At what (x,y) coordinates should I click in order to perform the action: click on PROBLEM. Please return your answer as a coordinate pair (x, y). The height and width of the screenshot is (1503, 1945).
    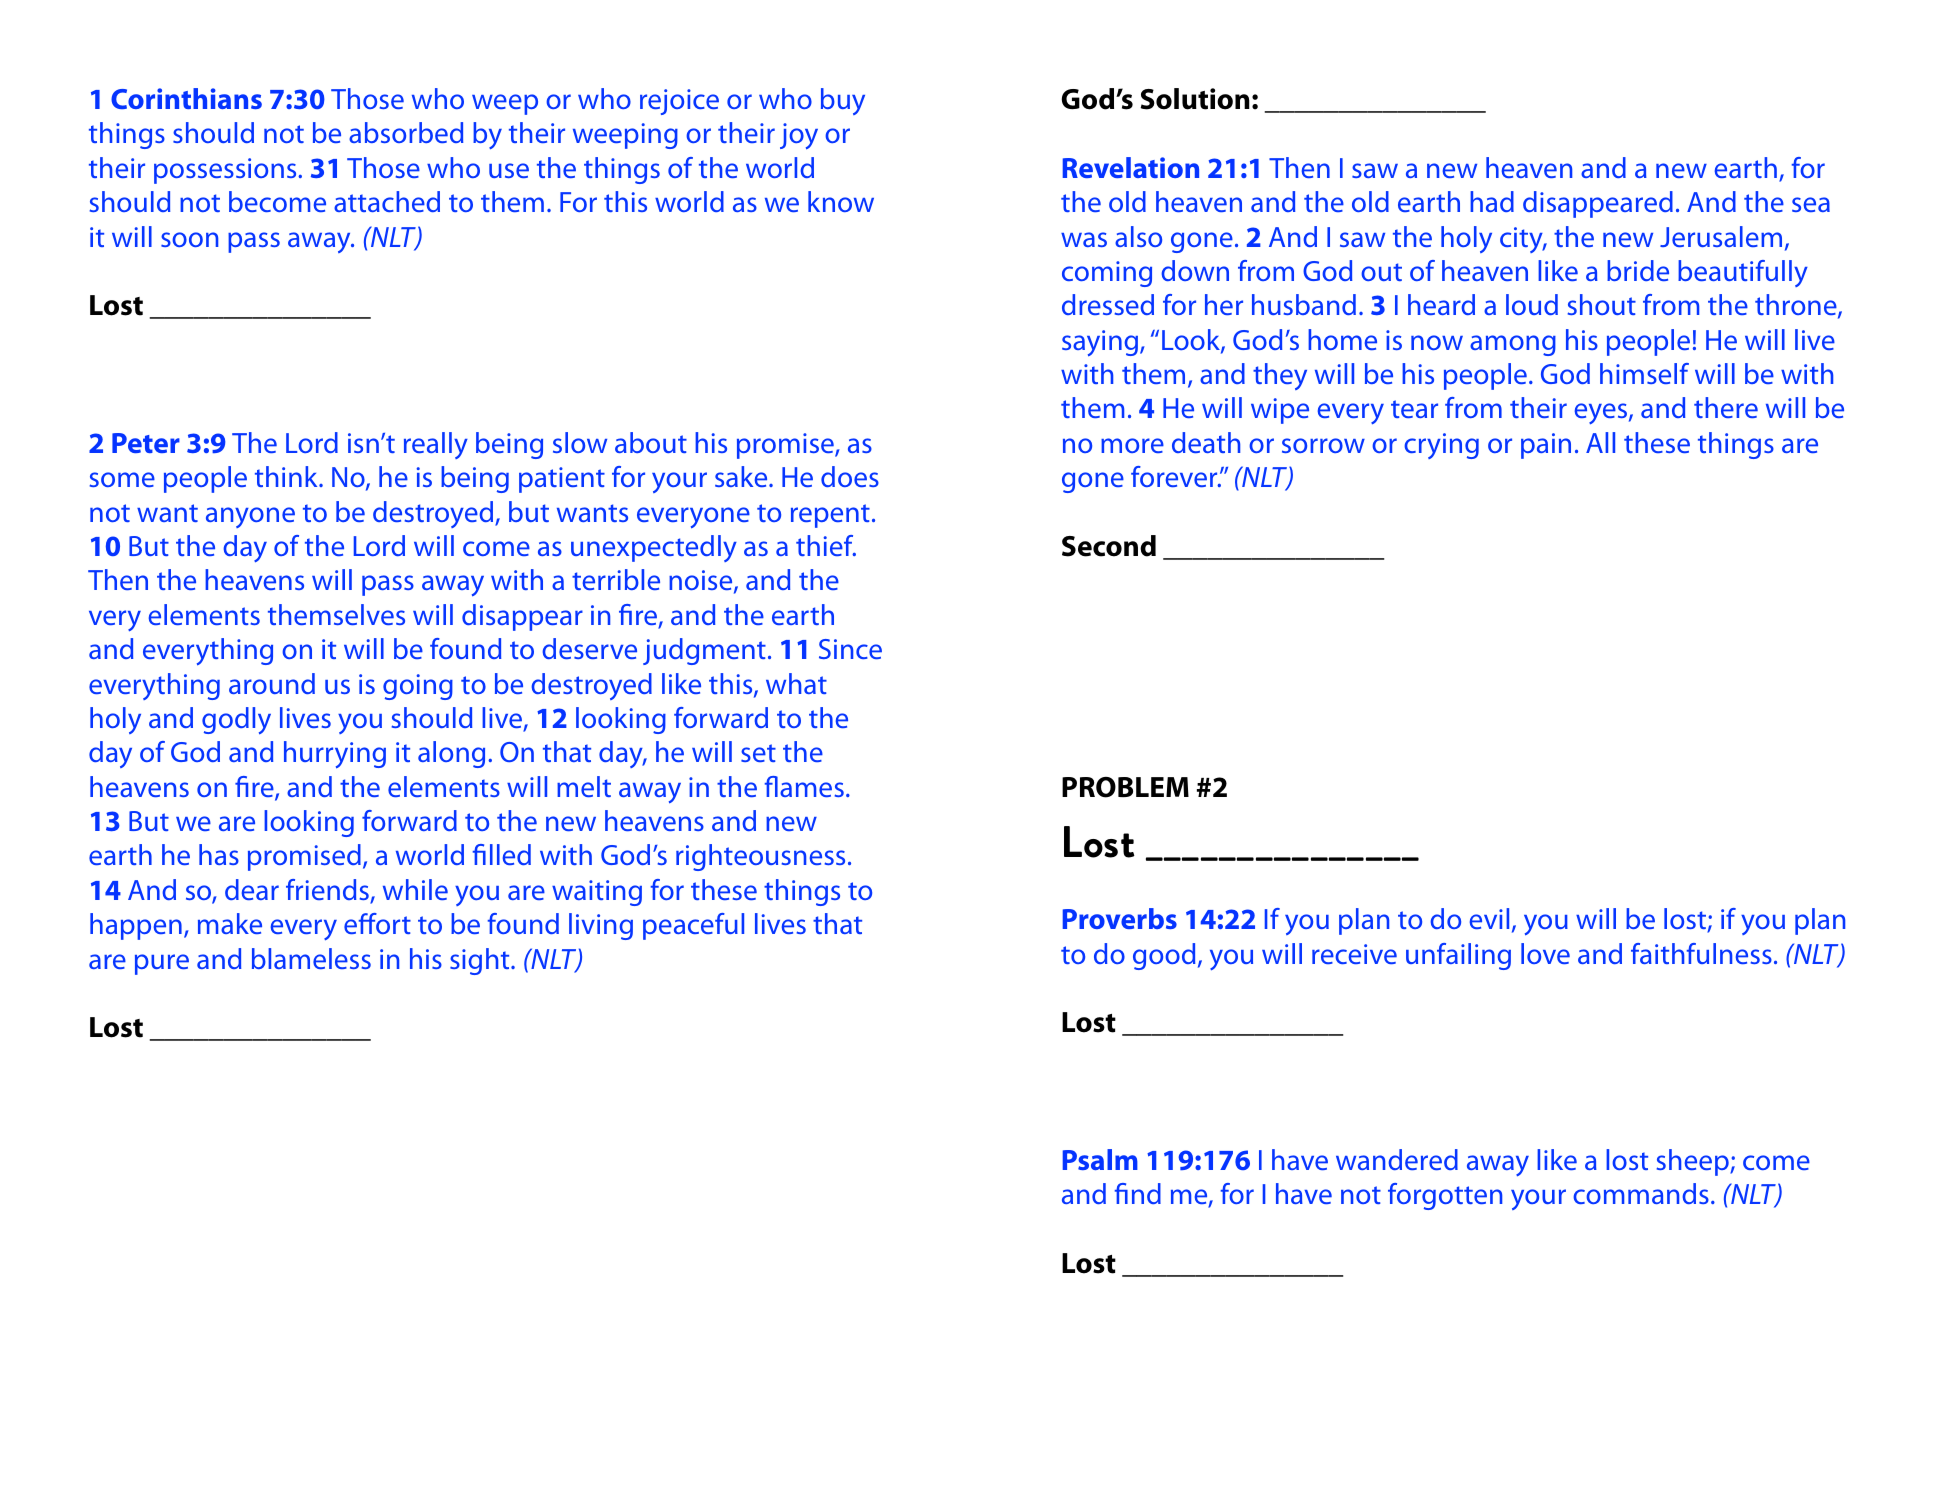
    Looking at the image, I should click on (1125, 787).
